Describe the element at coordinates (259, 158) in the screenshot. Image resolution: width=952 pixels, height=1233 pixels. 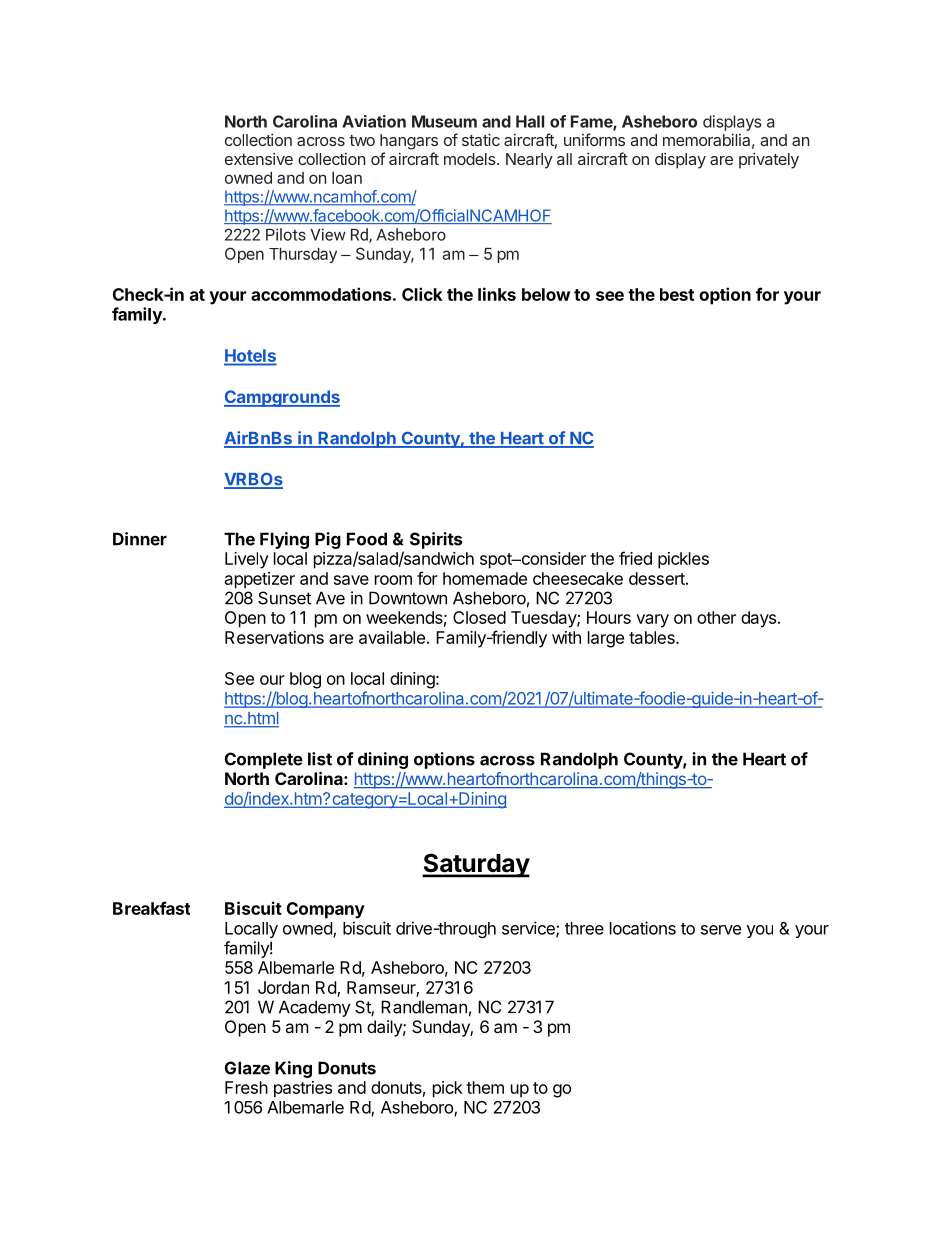
I see `extensive` at that location.
